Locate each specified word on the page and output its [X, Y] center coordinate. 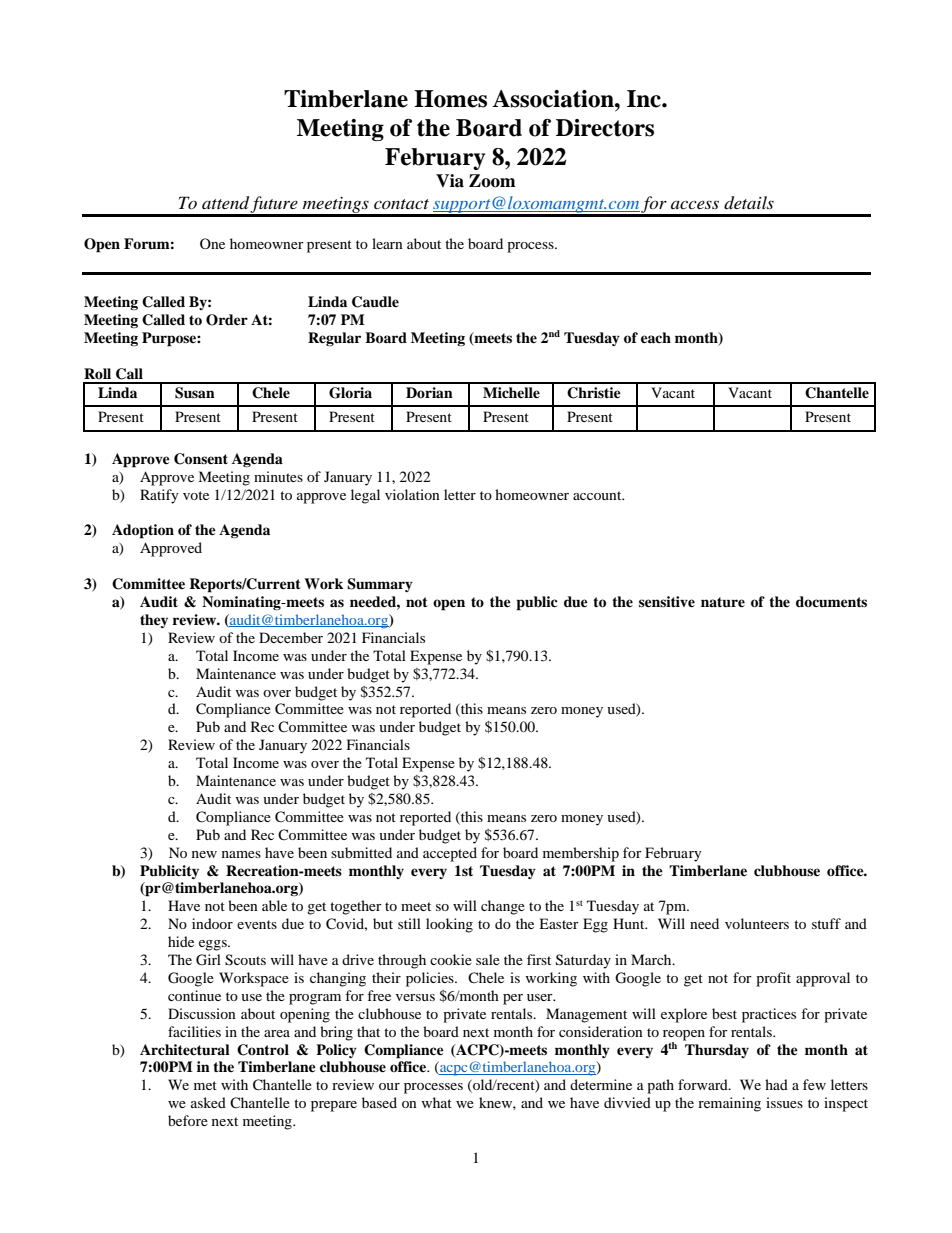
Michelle [511, 392]
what [436, 1102]
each [656, 337]
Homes [450, 99]
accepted [450, 854]
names [241, 854]
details [749, 203]
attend [226, 204]
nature [723, 602]
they [154, 621]
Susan [195, 393]
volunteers [757, 923]
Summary [380, 585]
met [205, 1085]
